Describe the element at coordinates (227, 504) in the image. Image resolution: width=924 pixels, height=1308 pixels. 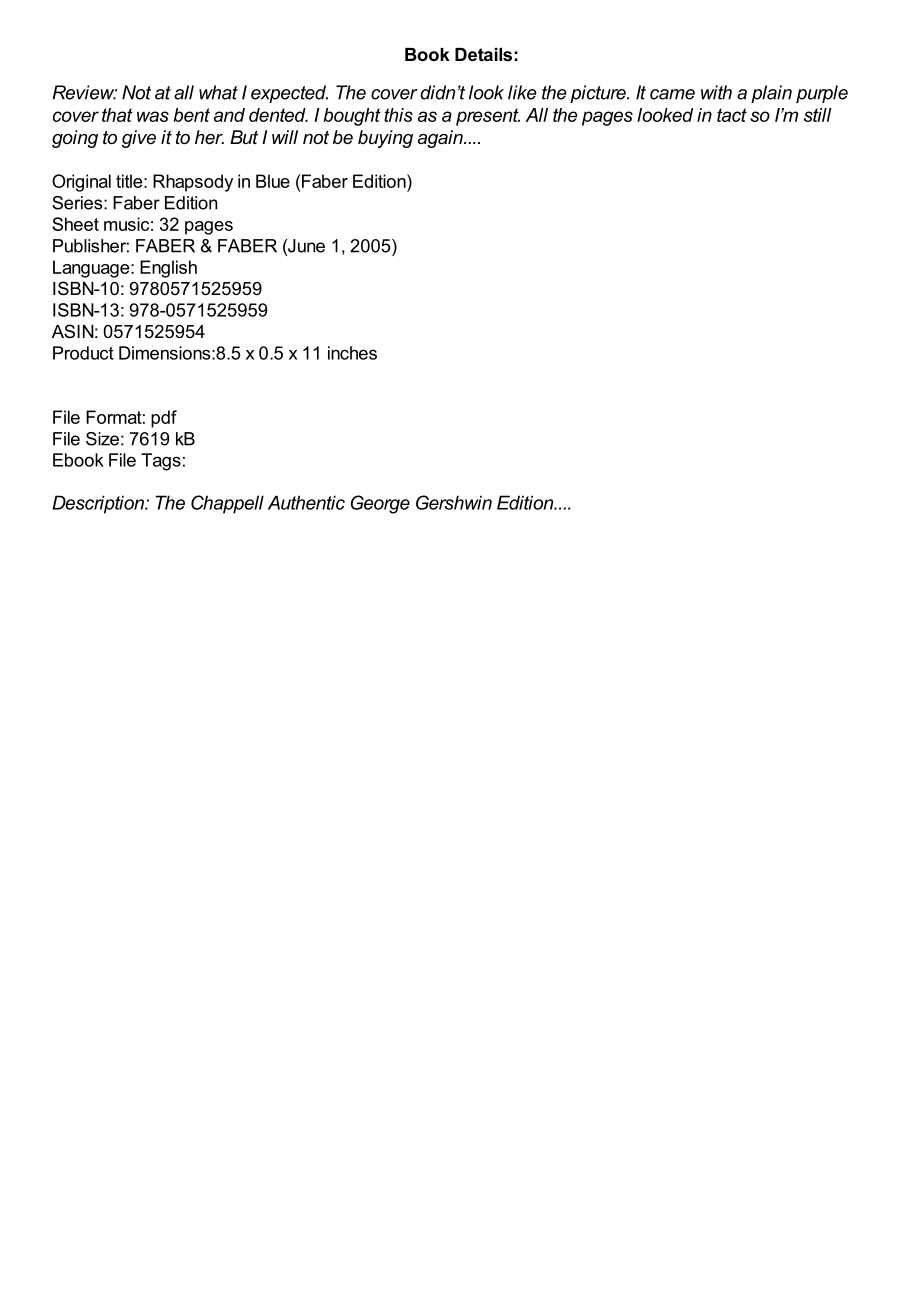
I see `Chappell` at that location.
